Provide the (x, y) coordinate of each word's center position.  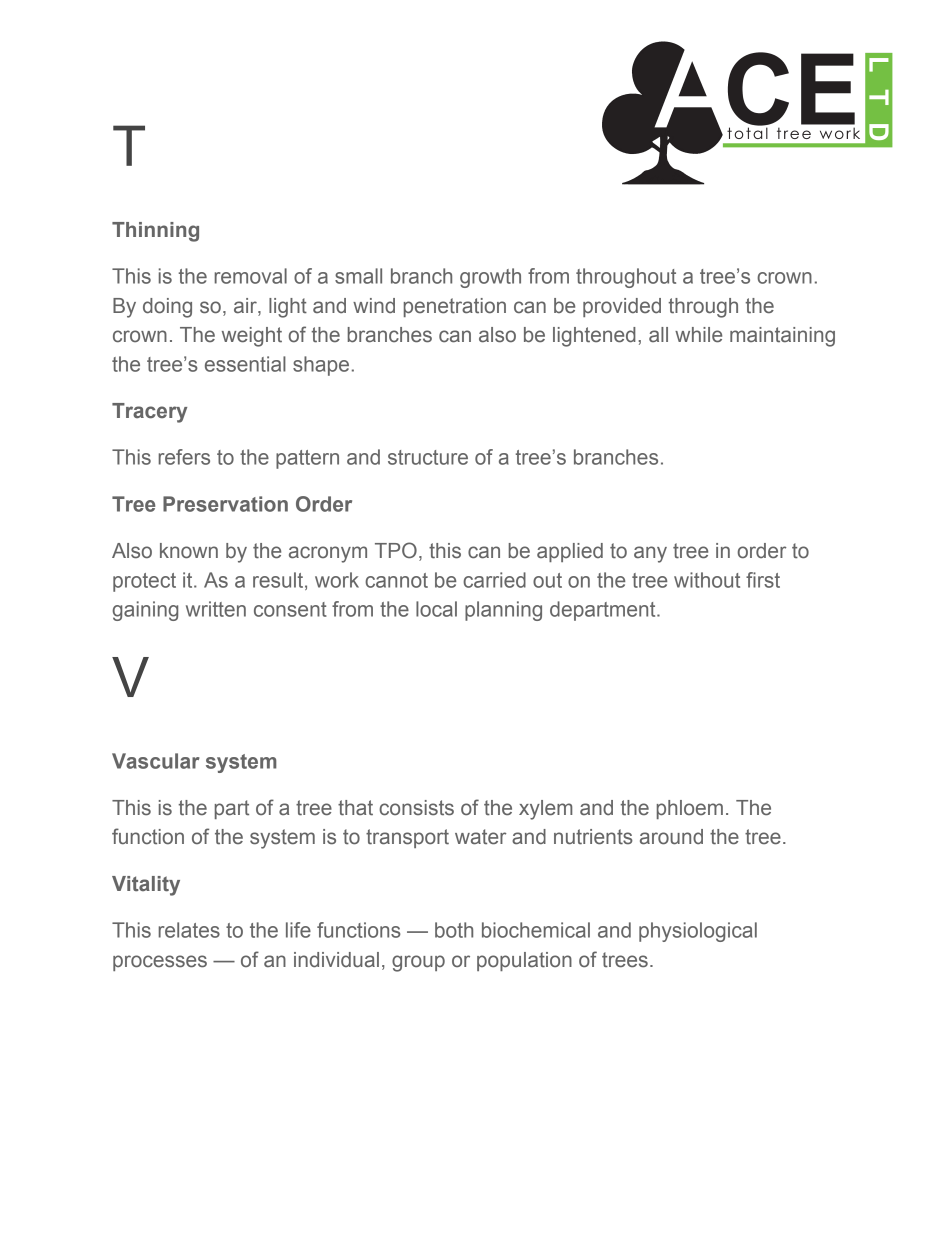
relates (189, 930)
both (454, 930)
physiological (698, 932)
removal (251, 276)
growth (490, 278)
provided (622, 307)
